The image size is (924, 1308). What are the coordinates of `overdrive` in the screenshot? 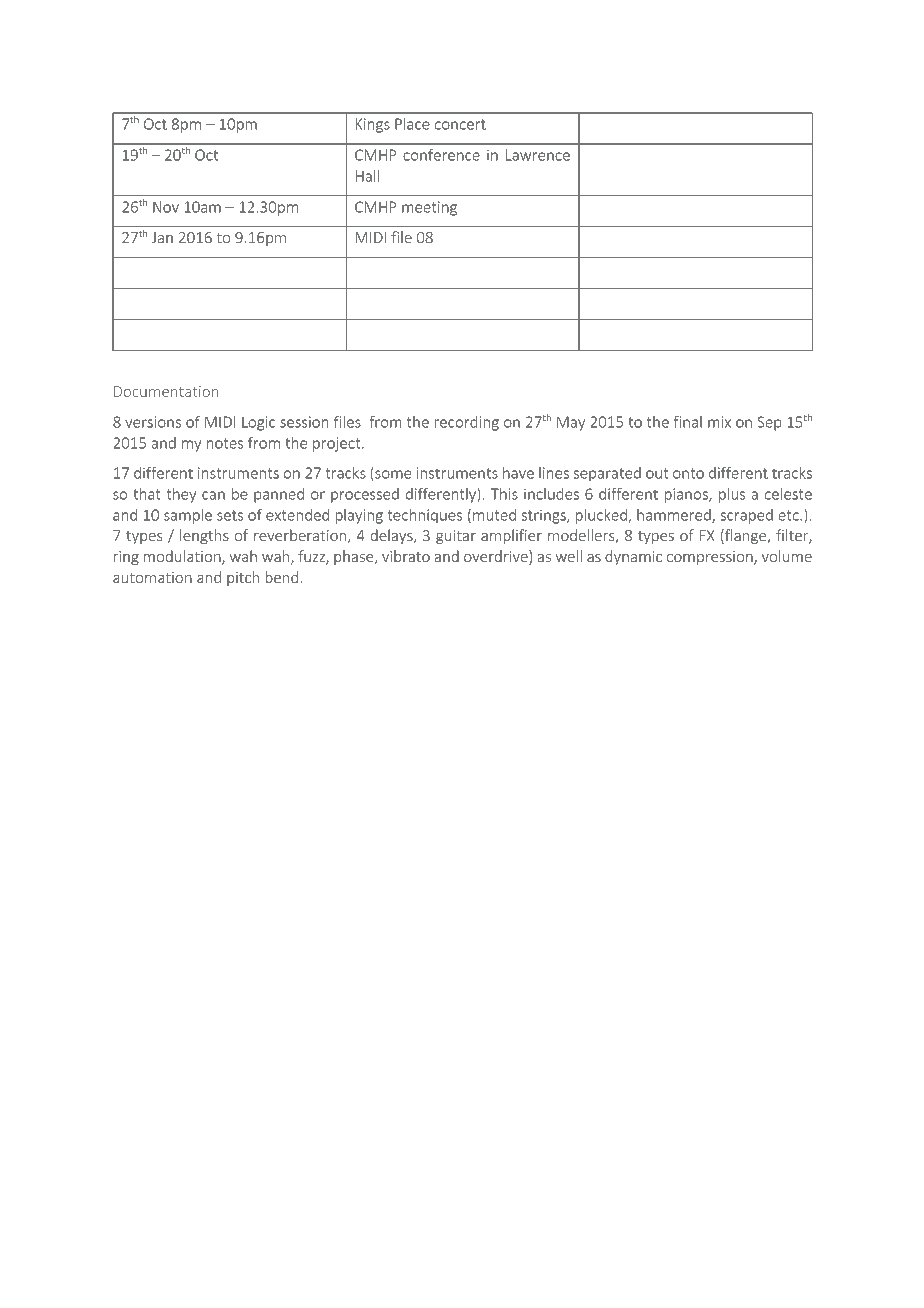 It's located at (497, 557).
